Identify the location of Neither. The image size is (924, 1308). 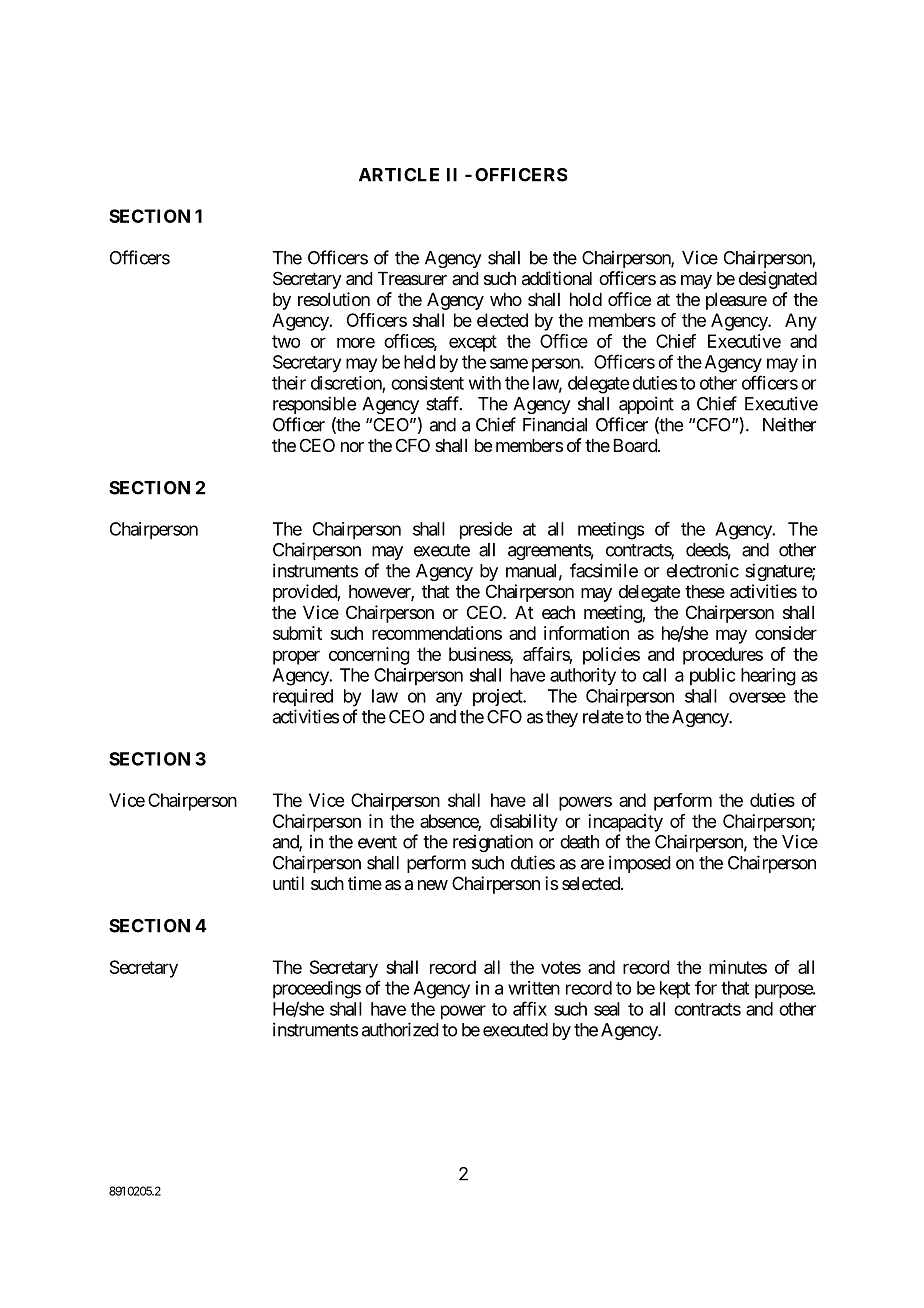
(789, 424).
